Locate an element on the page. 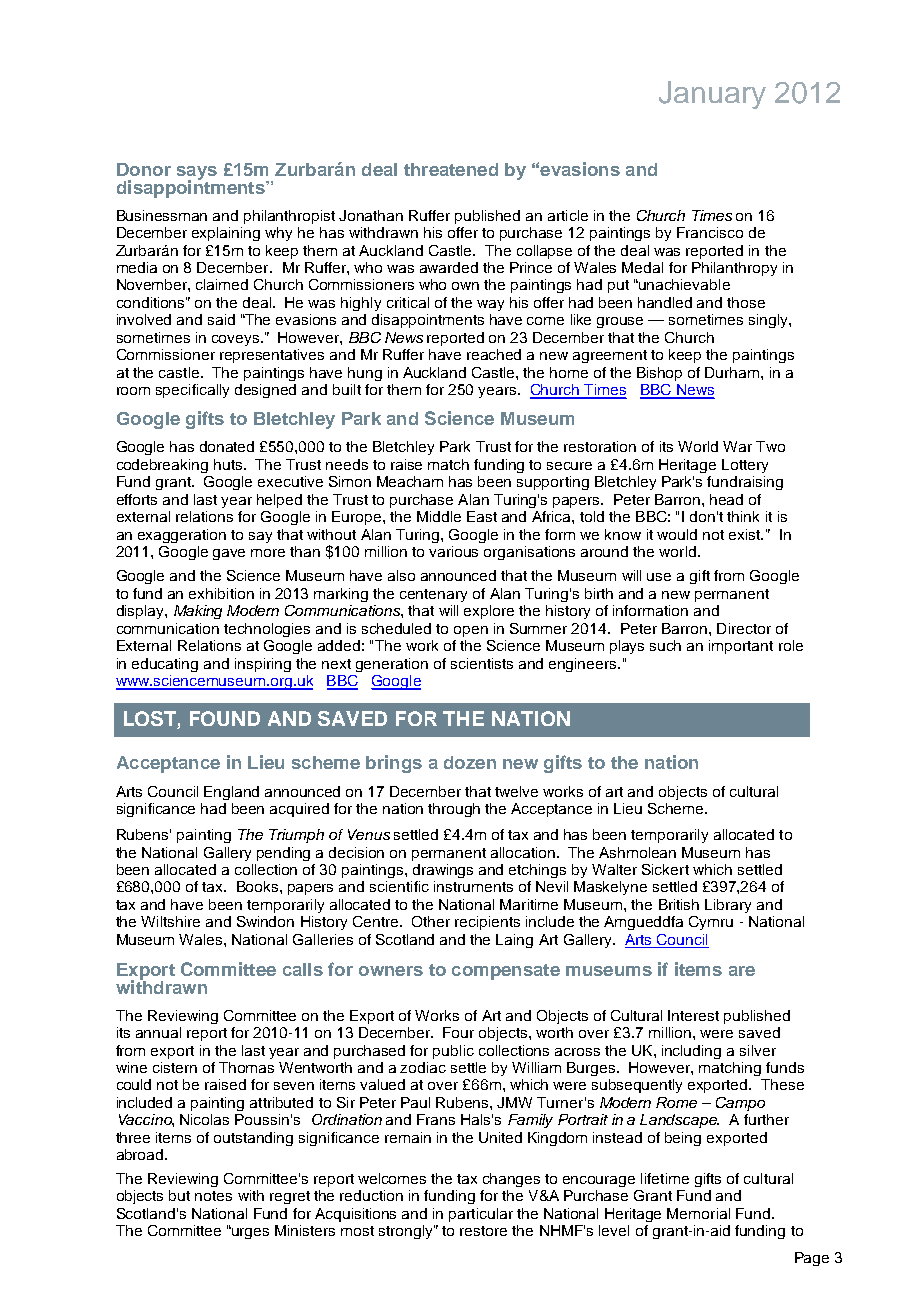 Image resolution: width=924 pixels, height=1308 pixels. says is located at coordinates (197, 174).
